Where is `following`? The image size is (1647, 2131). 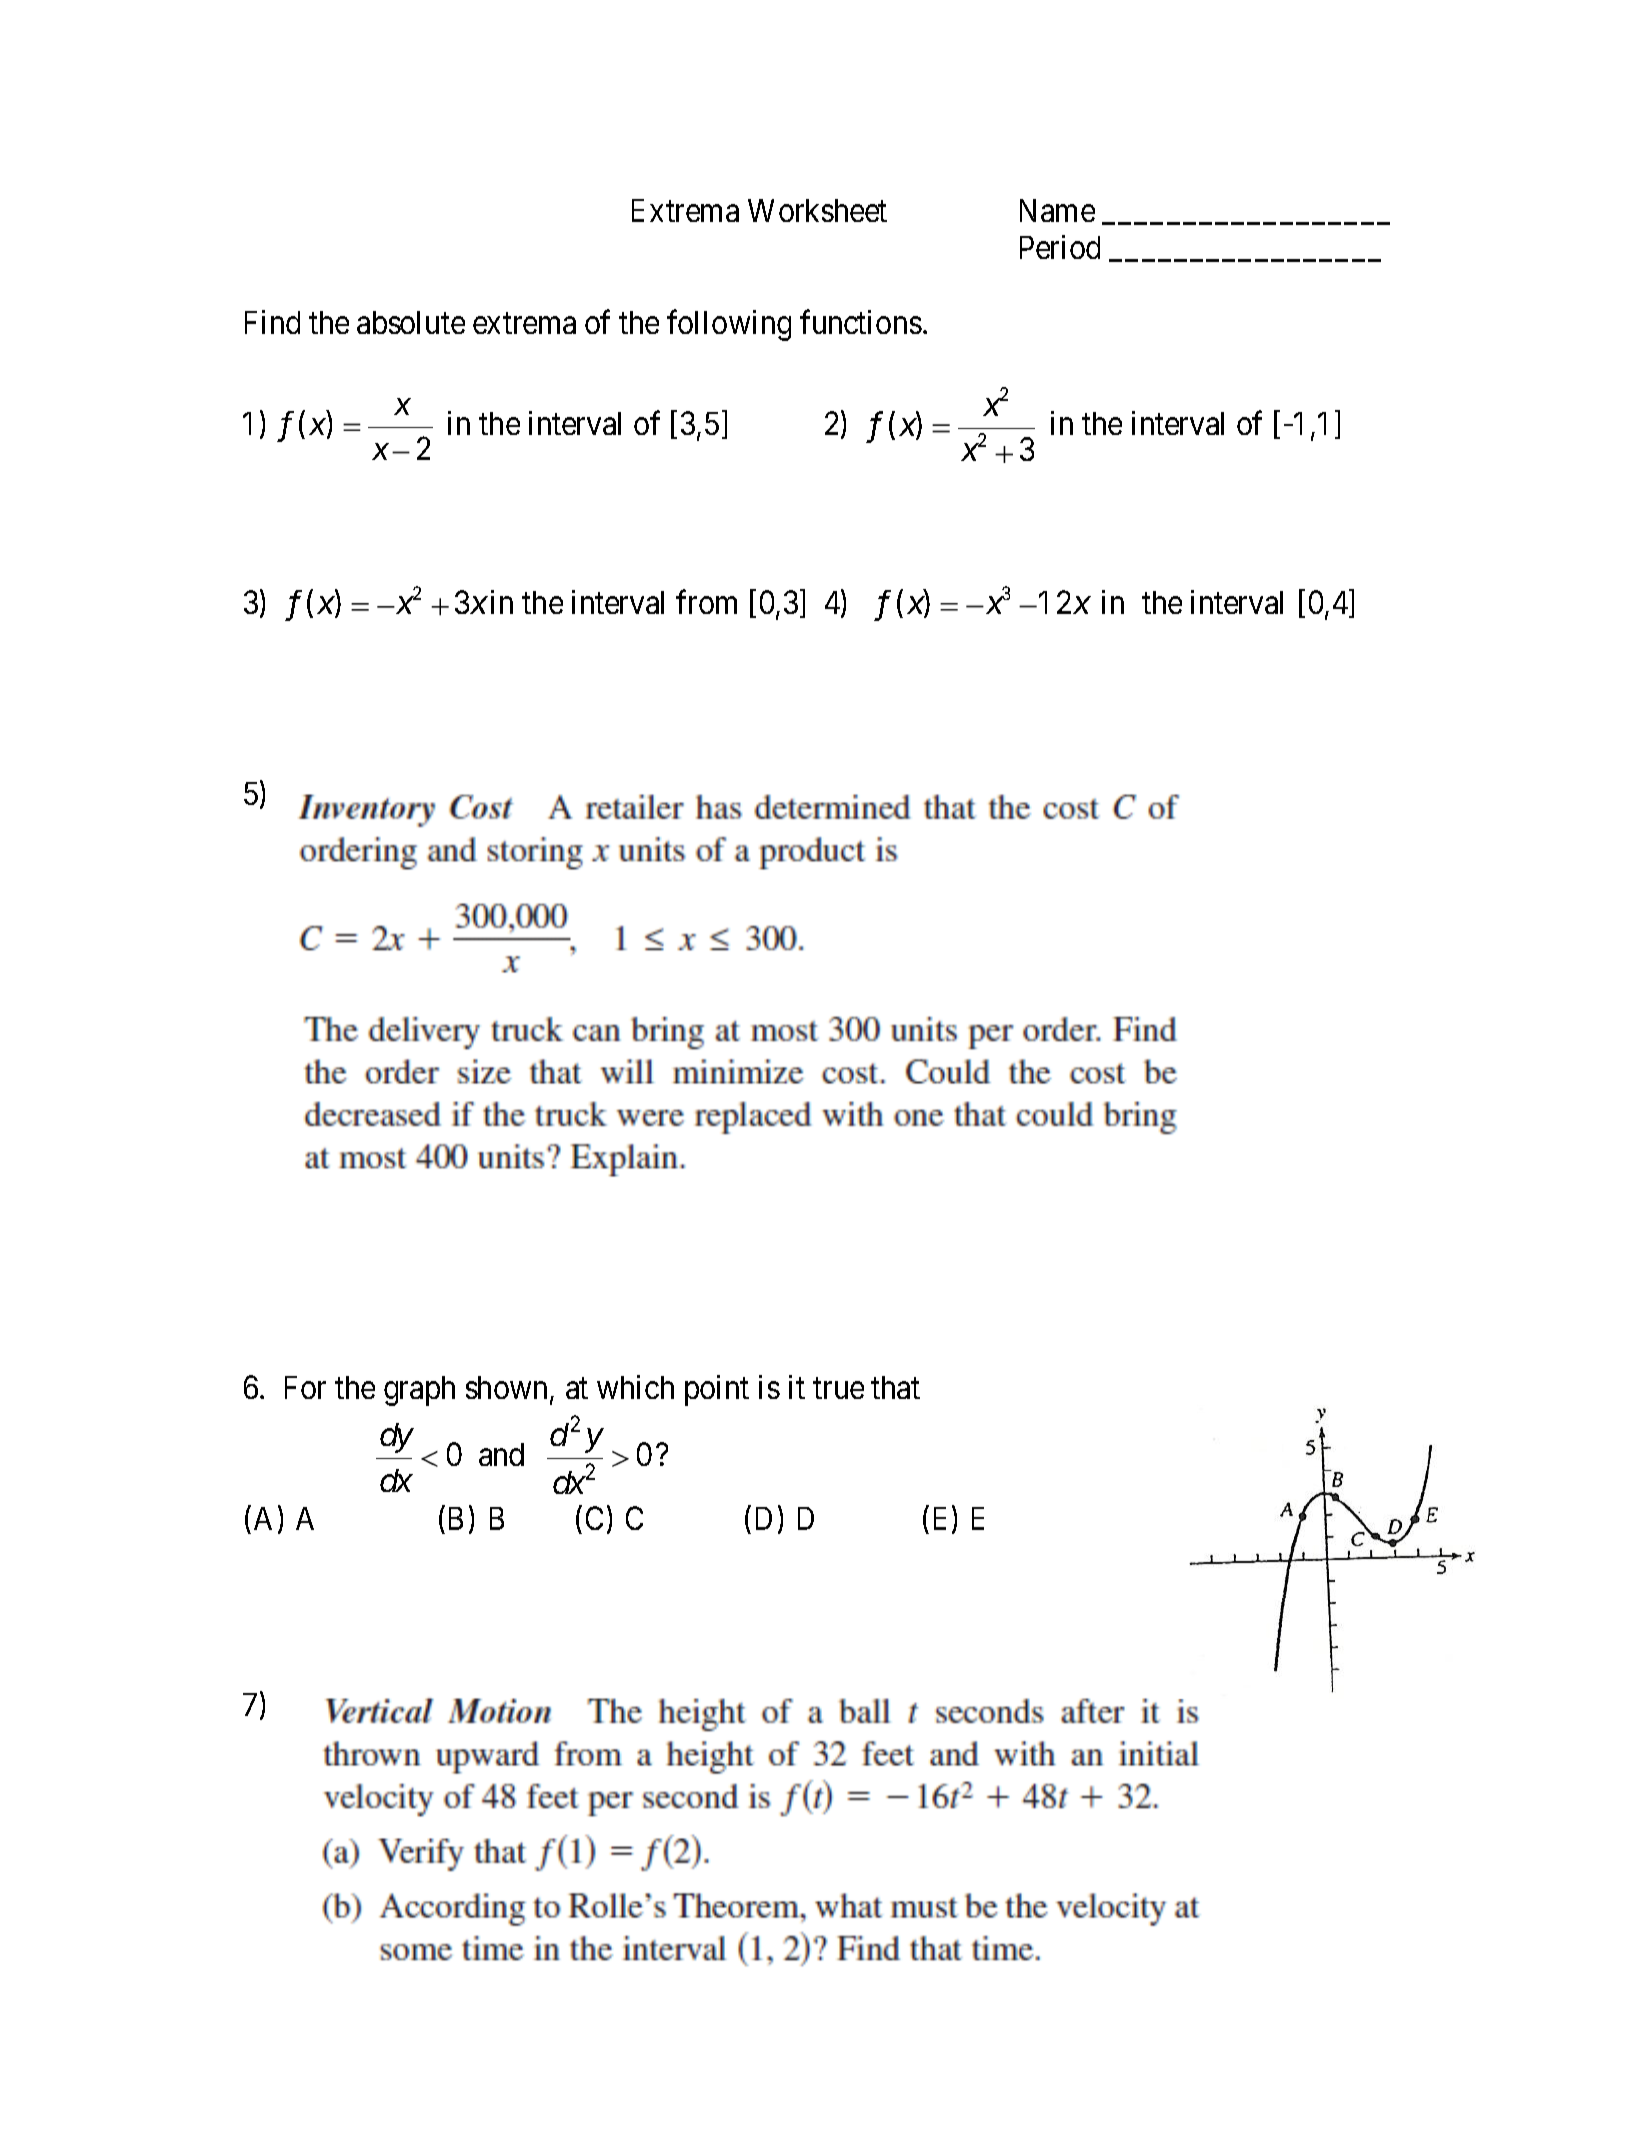 following is located at coordinates (729, 325).
